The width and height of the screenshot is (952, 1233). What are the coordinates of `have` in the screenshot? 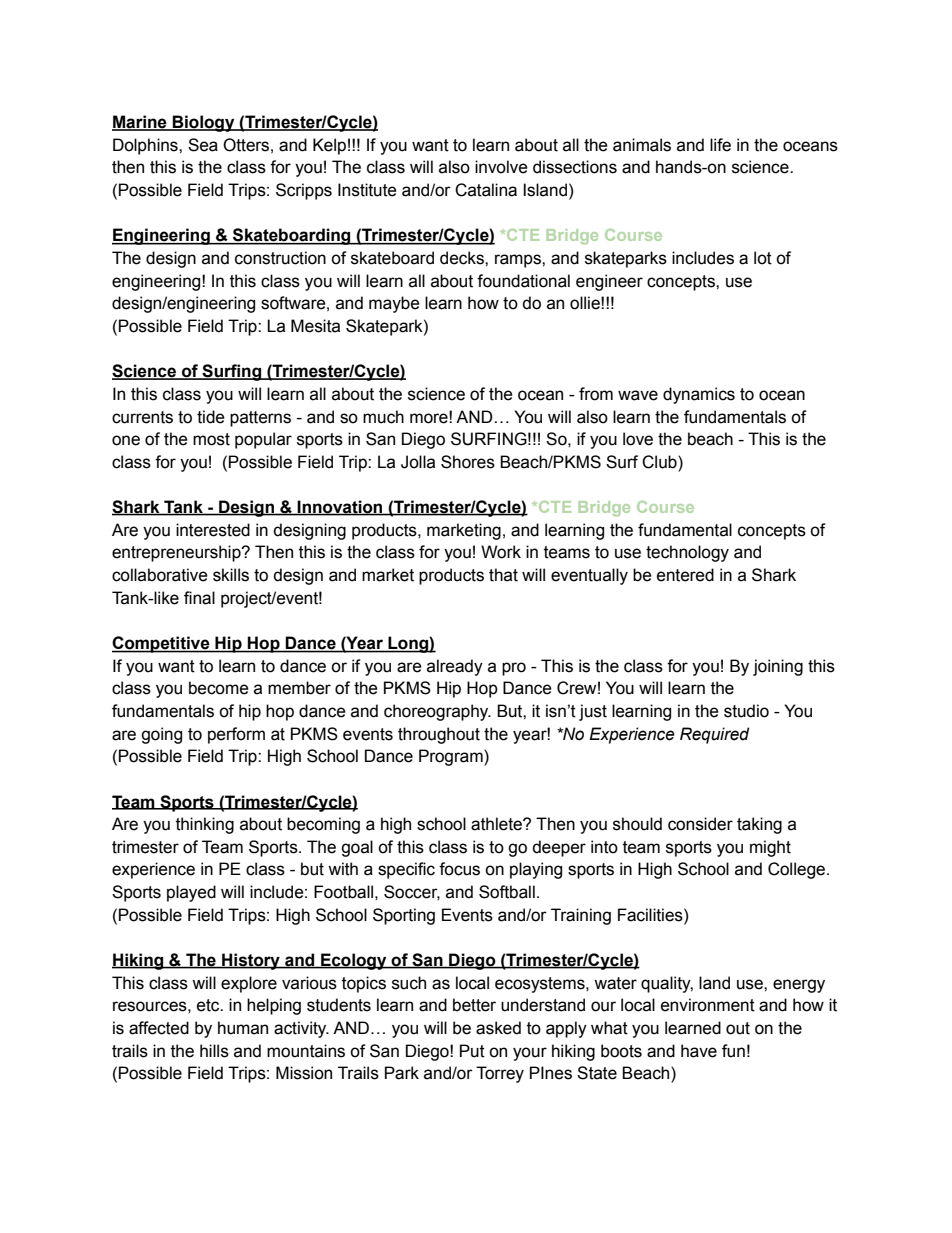 It's located at (699, 1051).
